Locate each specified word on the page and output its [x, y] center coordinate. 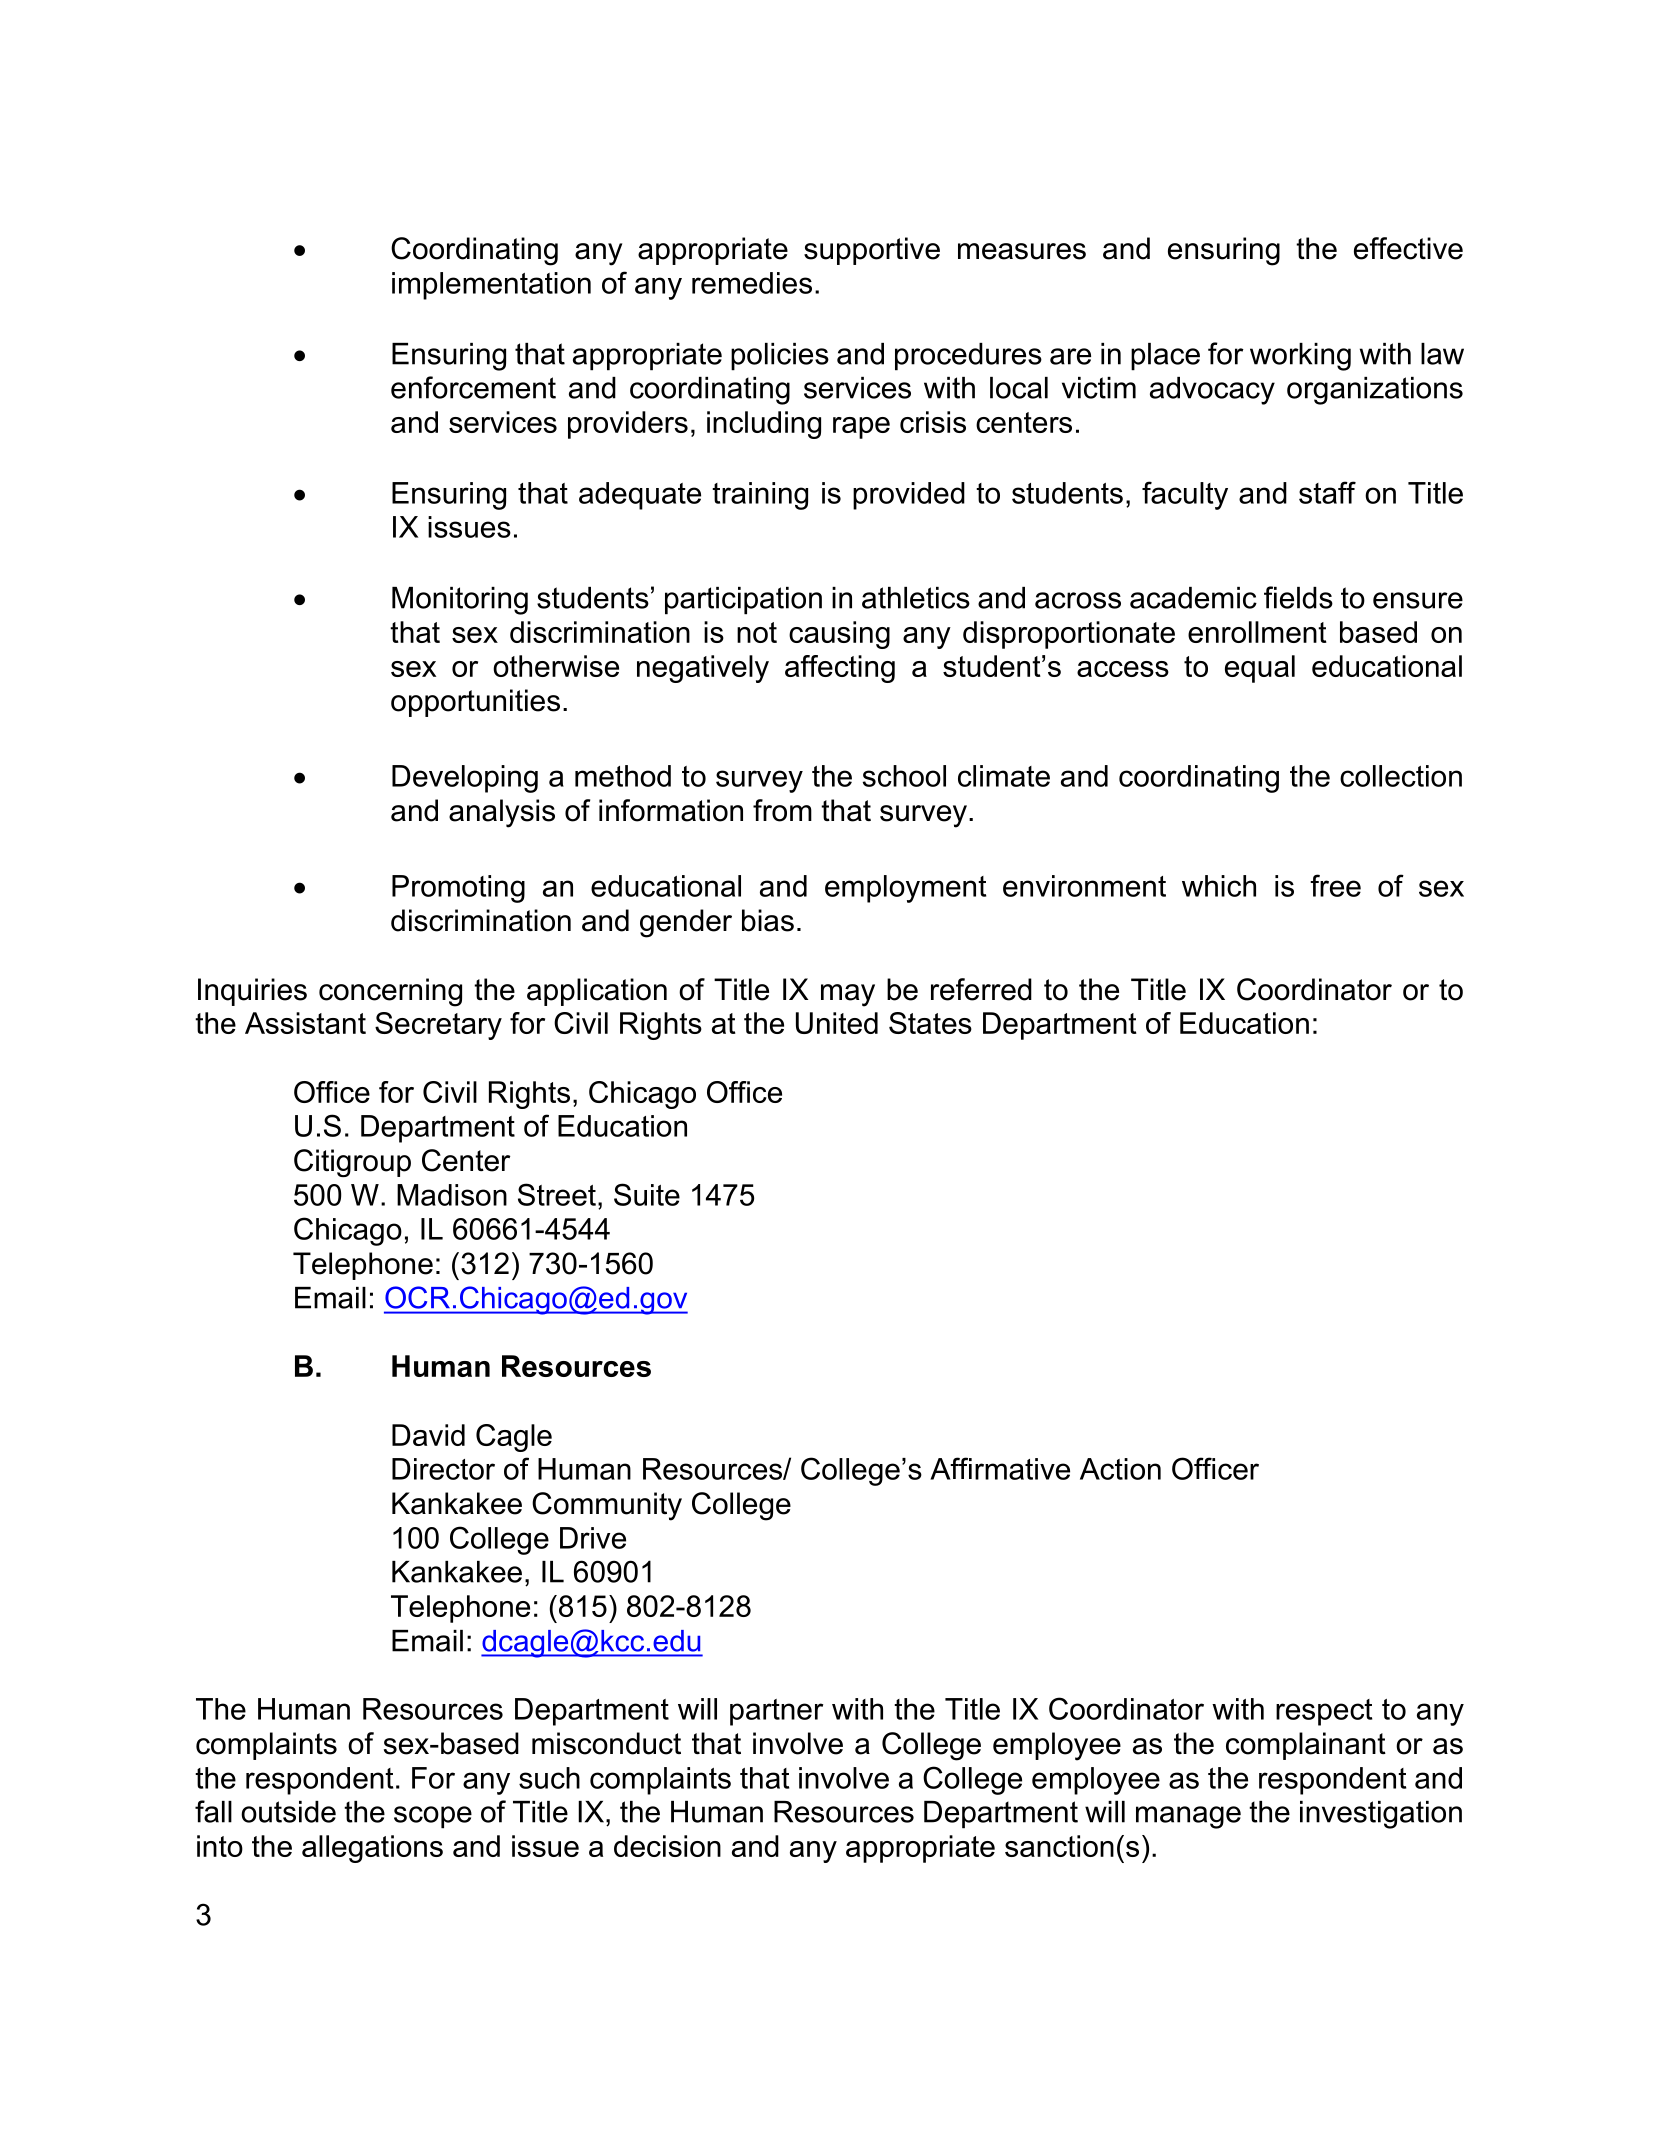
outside [288, 1812]
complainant [1306, 1746]
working [1300, 357]
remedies [752, 283]
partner [776, 1712]
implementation [491, 286]
